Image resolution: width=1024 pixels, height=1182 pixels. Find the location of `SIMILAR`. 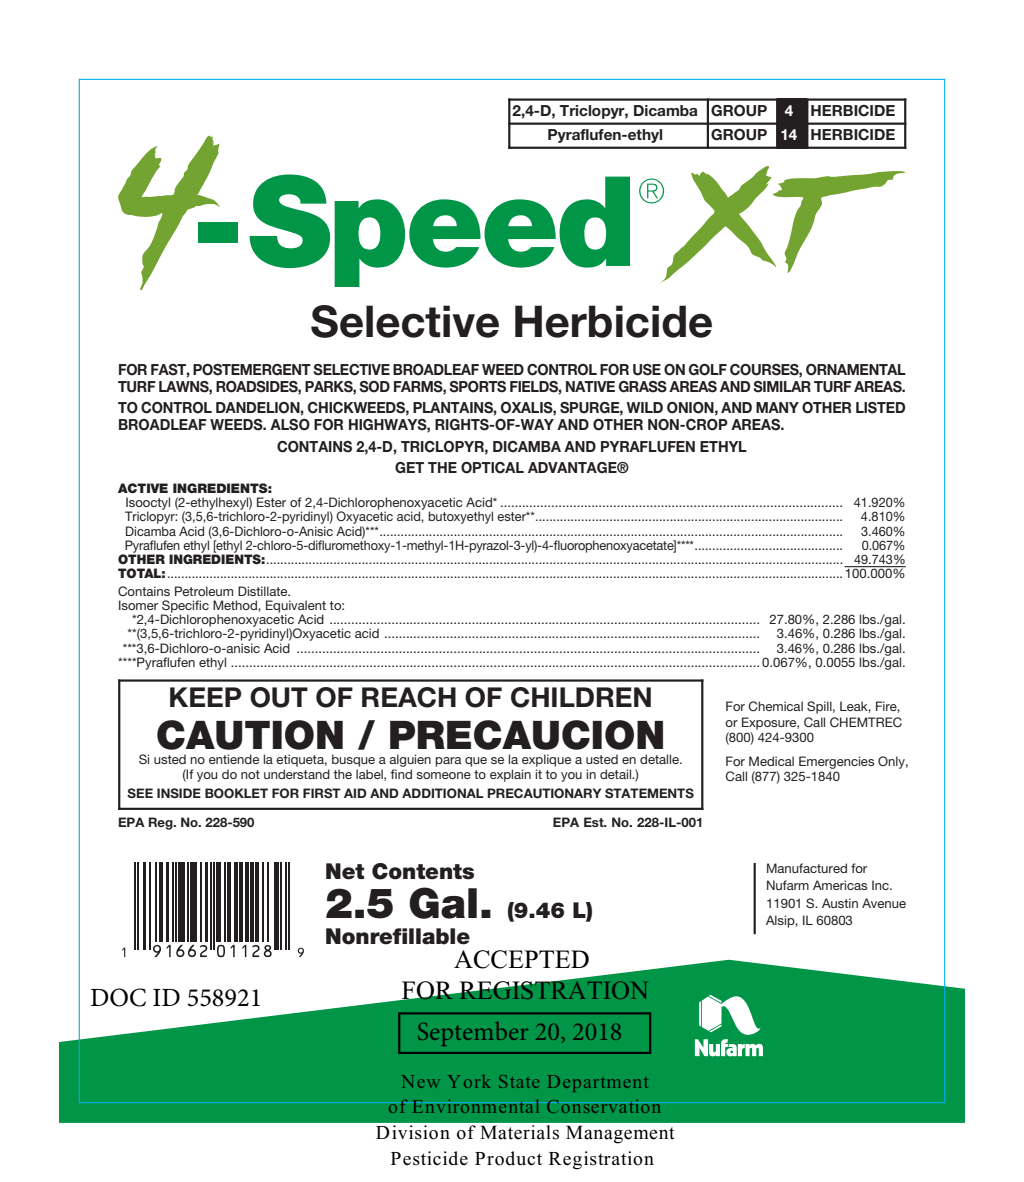

SIMILAR is located at coordinates (782, 387).
